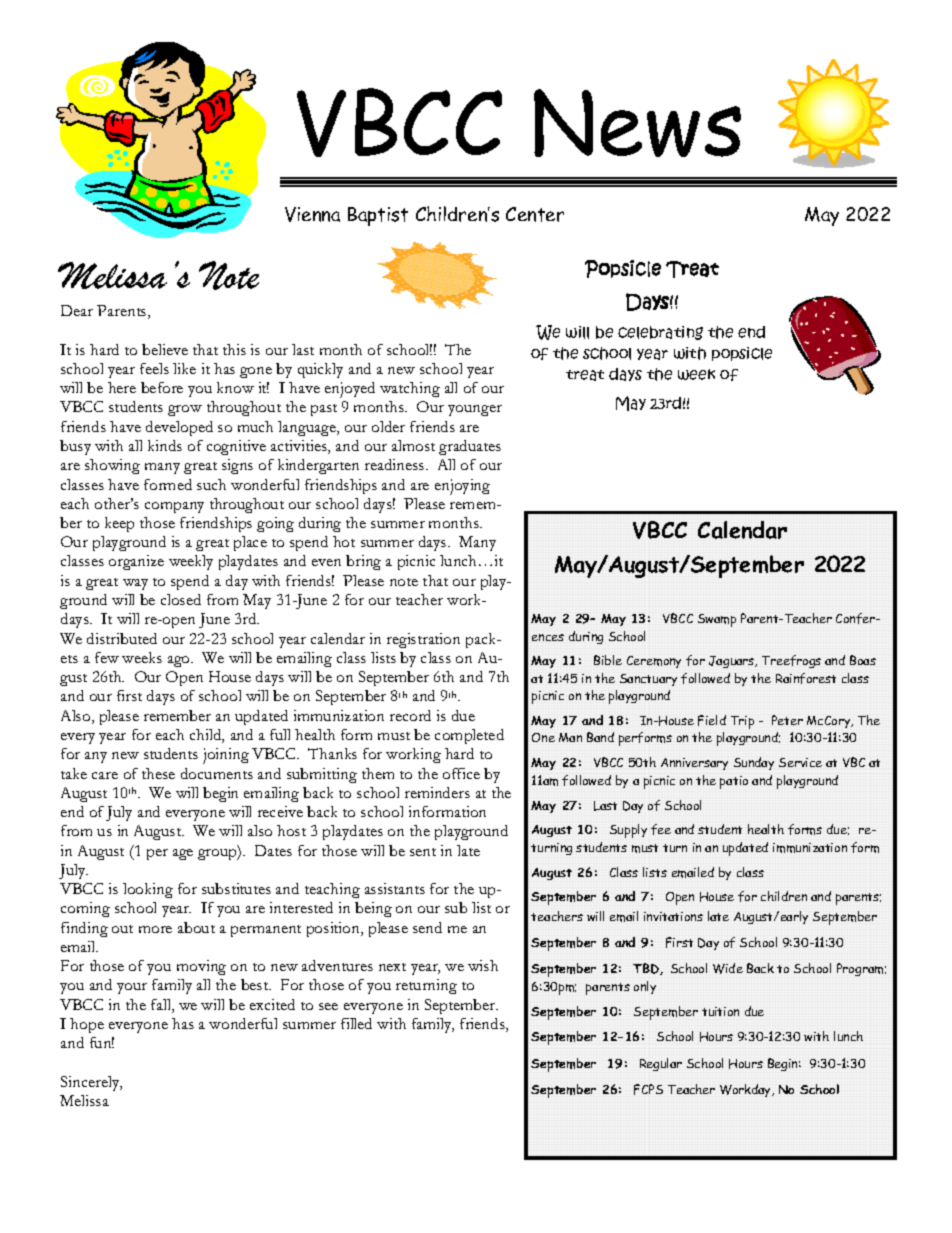 This screenshot has width=952, height=1233. What do you see at coordinates (181, 599) in the screenshot?
I see `closed` at bounding box center [181, 599].
